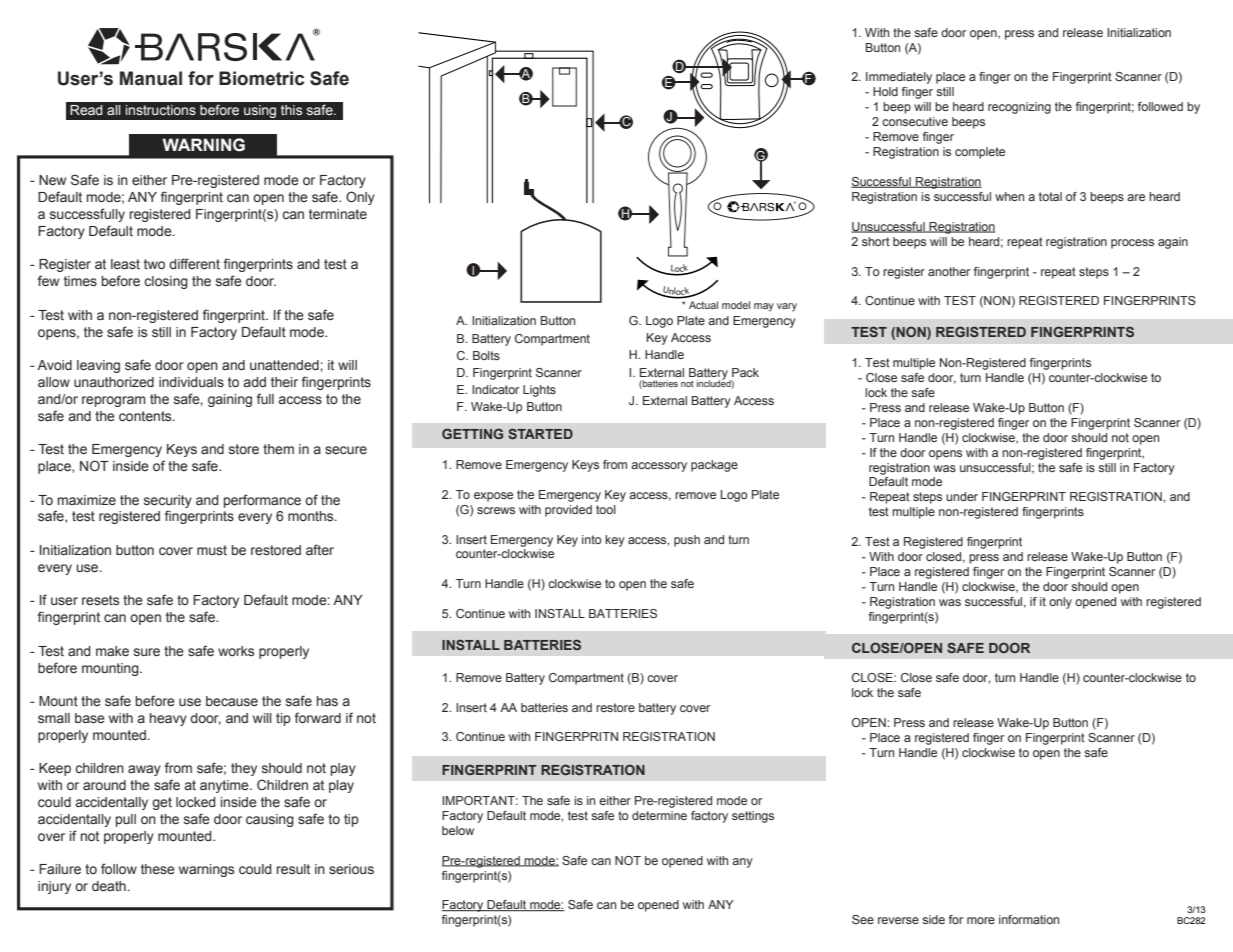 This screenshot has width=1233, height=952. I want to click on security, so click(168, 501).
